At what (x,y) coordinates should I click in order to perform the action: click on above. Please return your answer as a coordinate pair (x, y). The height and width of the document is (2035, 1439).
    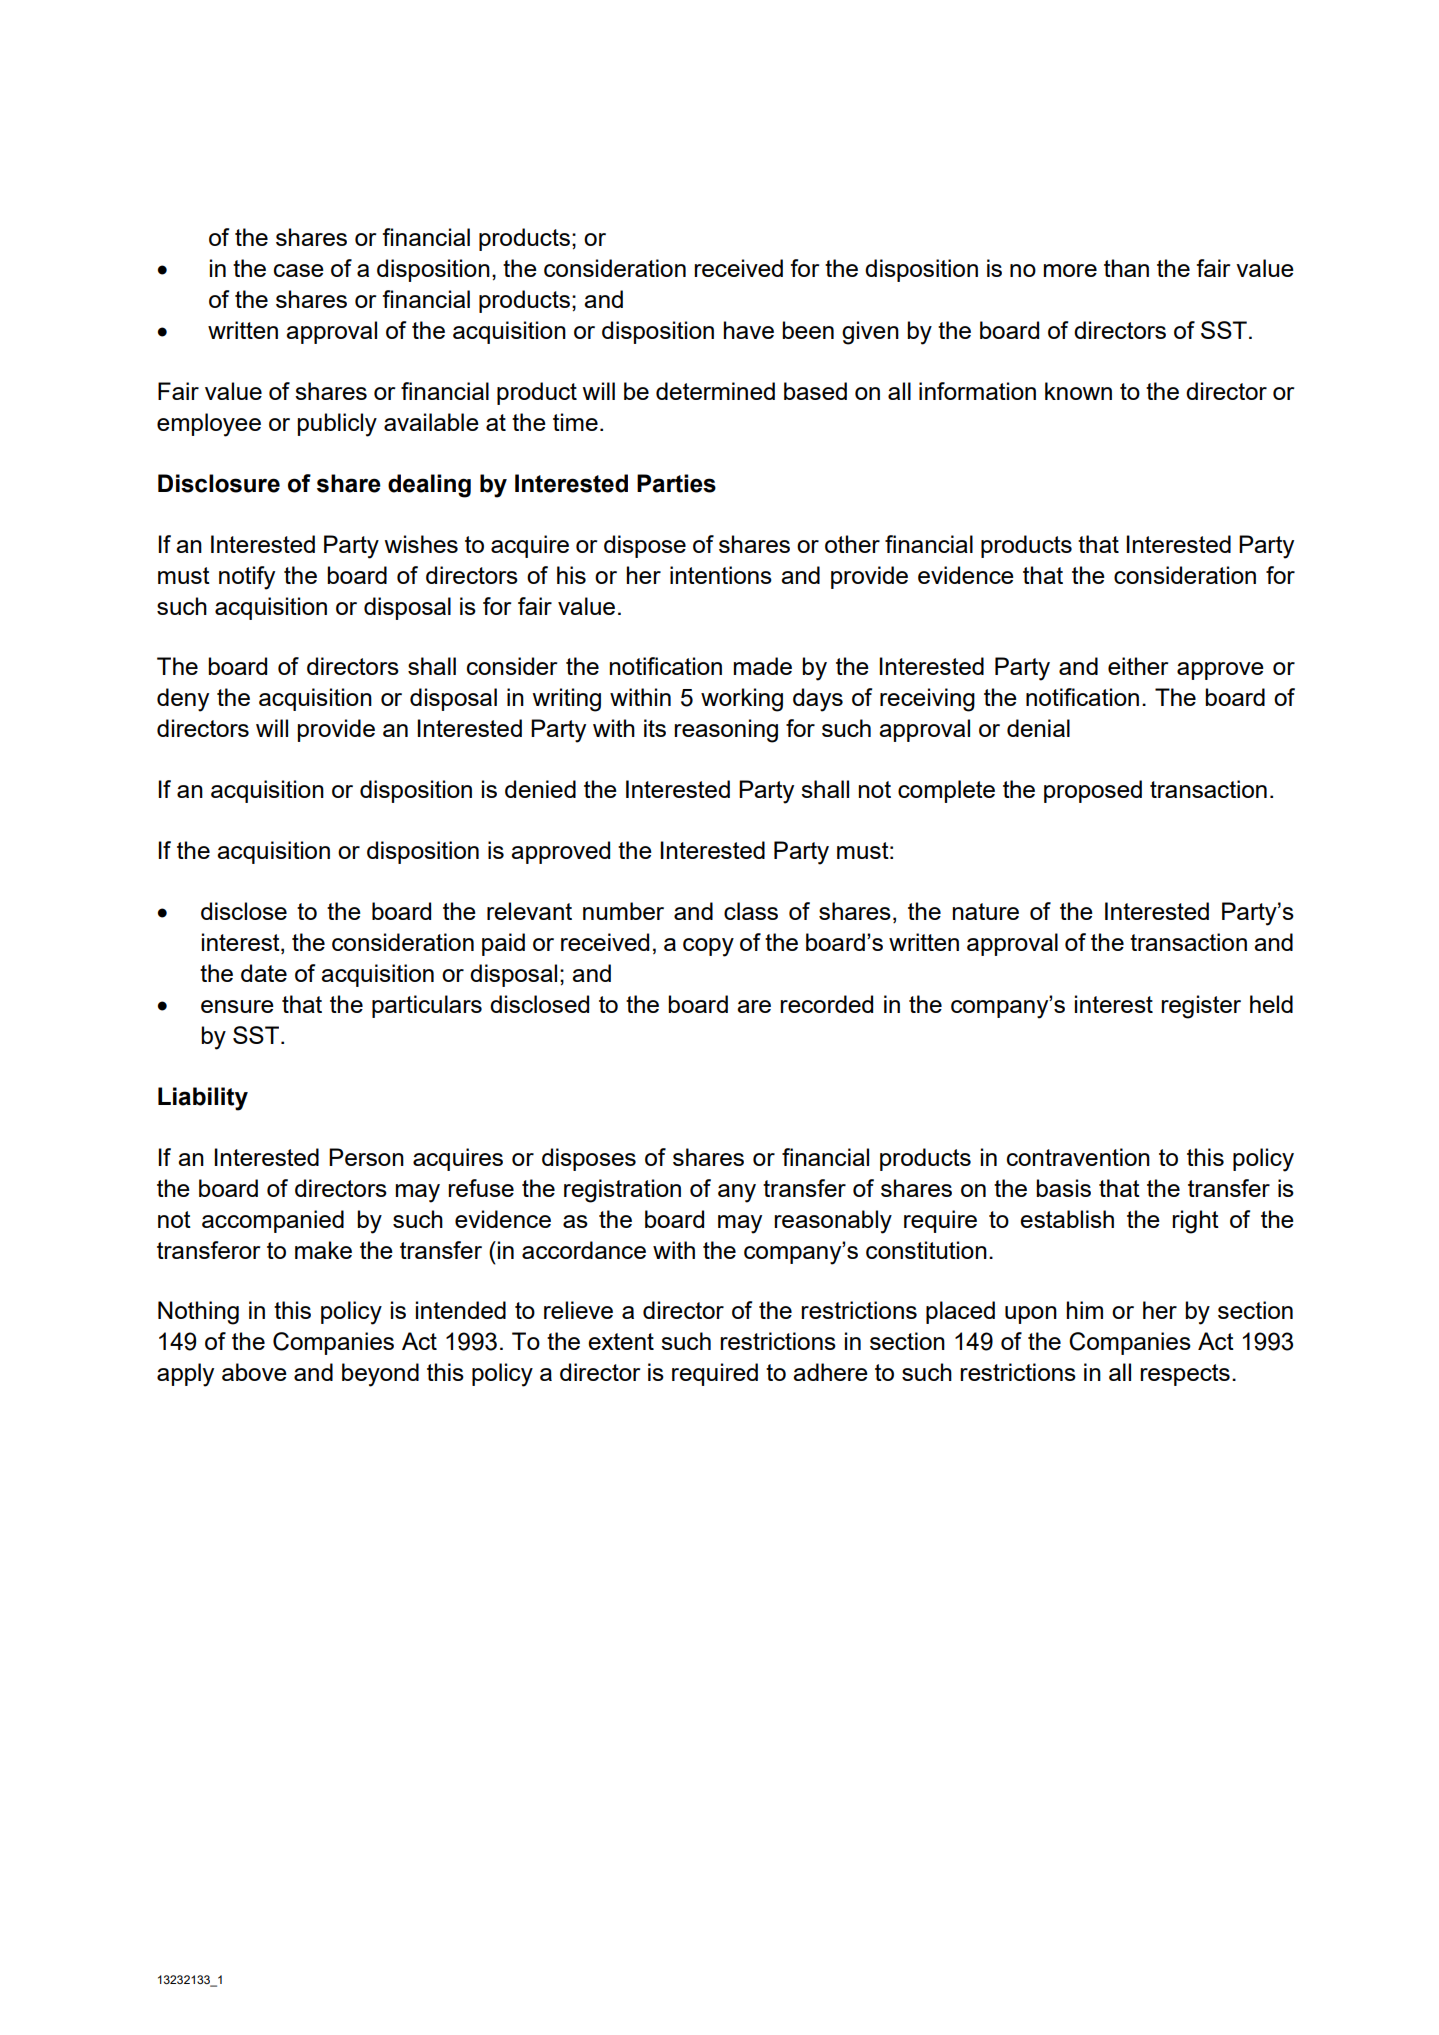
    Looking at the image, I should click on (254, 1372).
